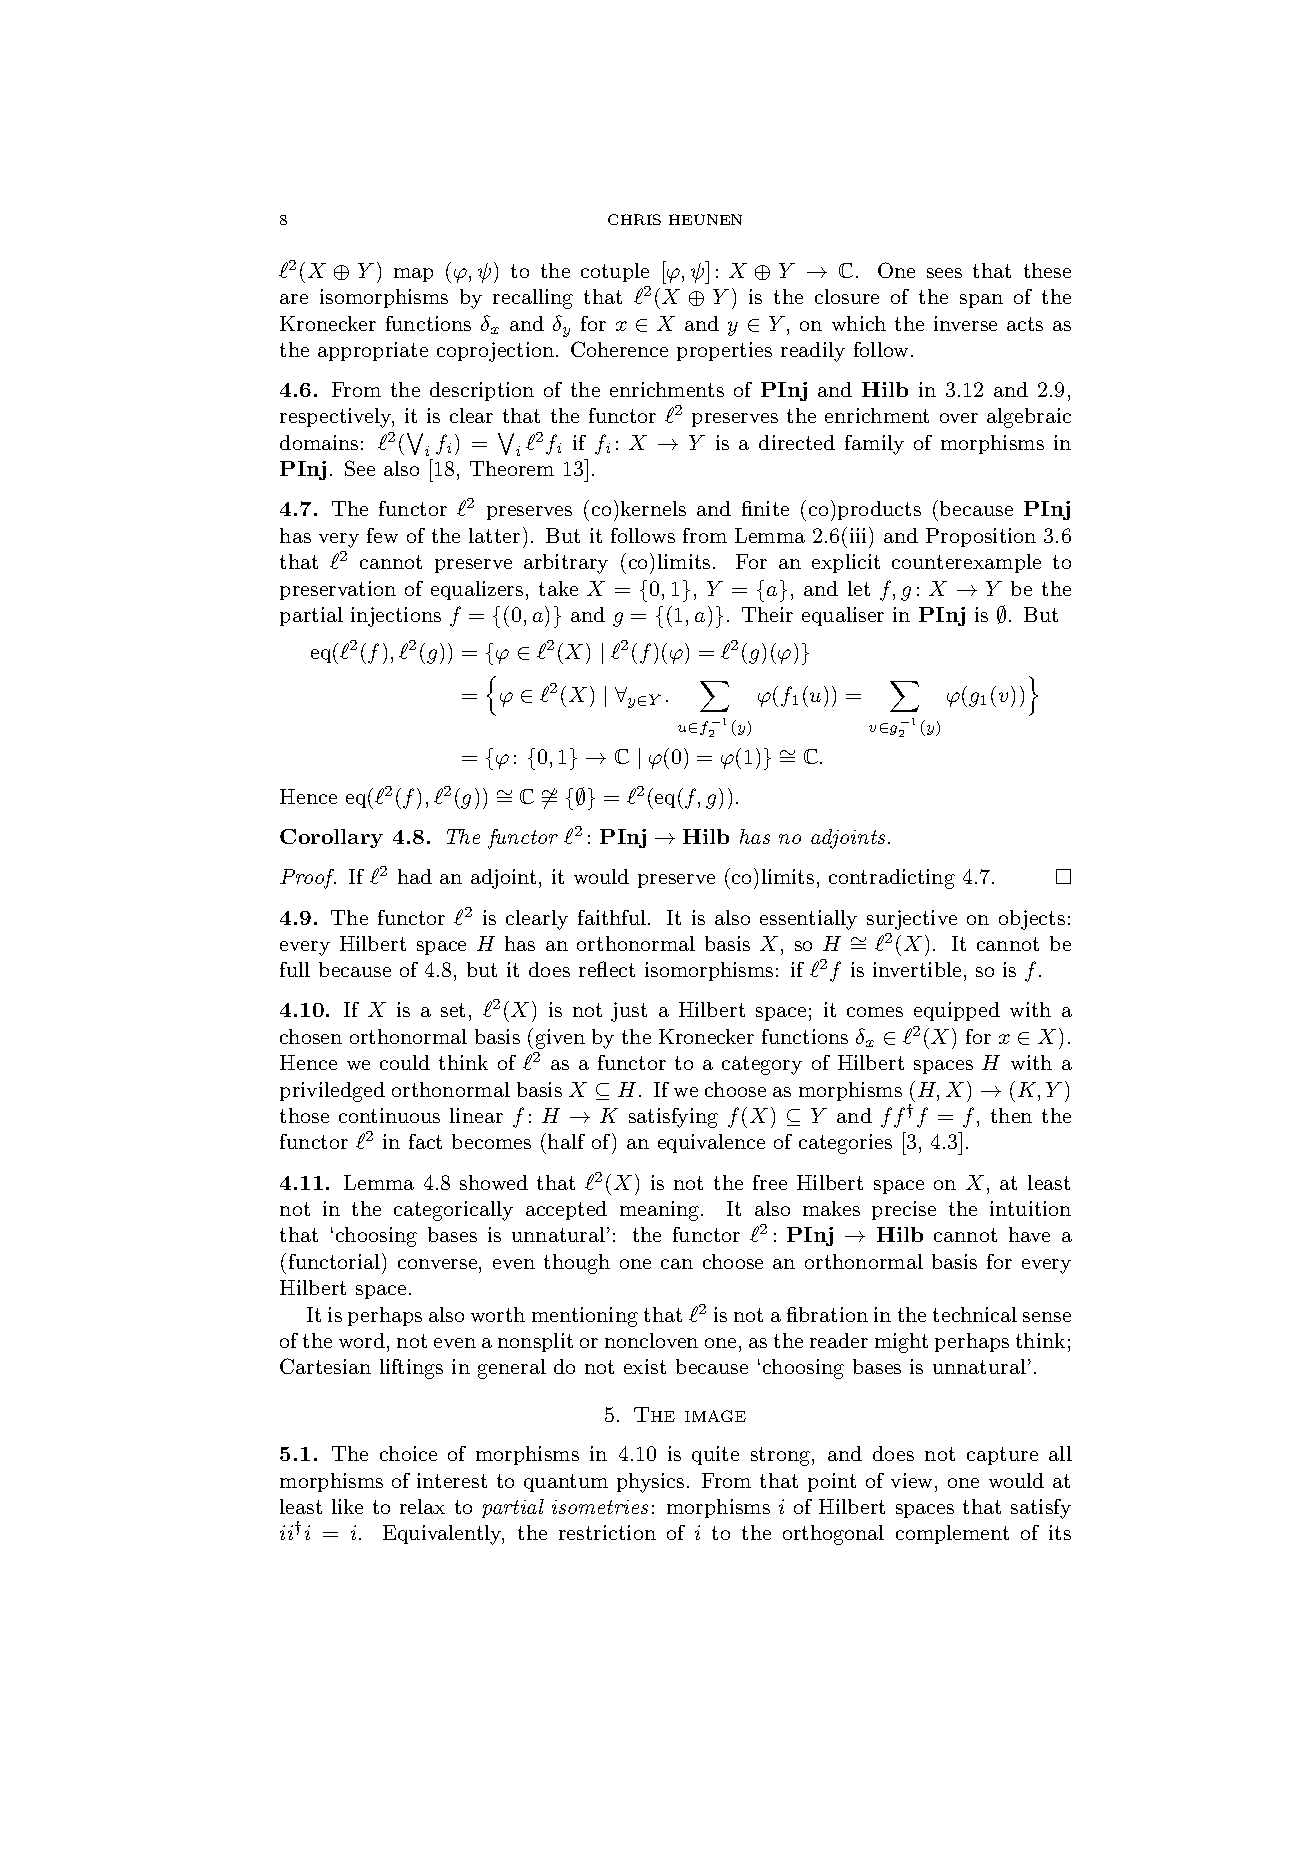  I want to click on map, so click(413, 275).
